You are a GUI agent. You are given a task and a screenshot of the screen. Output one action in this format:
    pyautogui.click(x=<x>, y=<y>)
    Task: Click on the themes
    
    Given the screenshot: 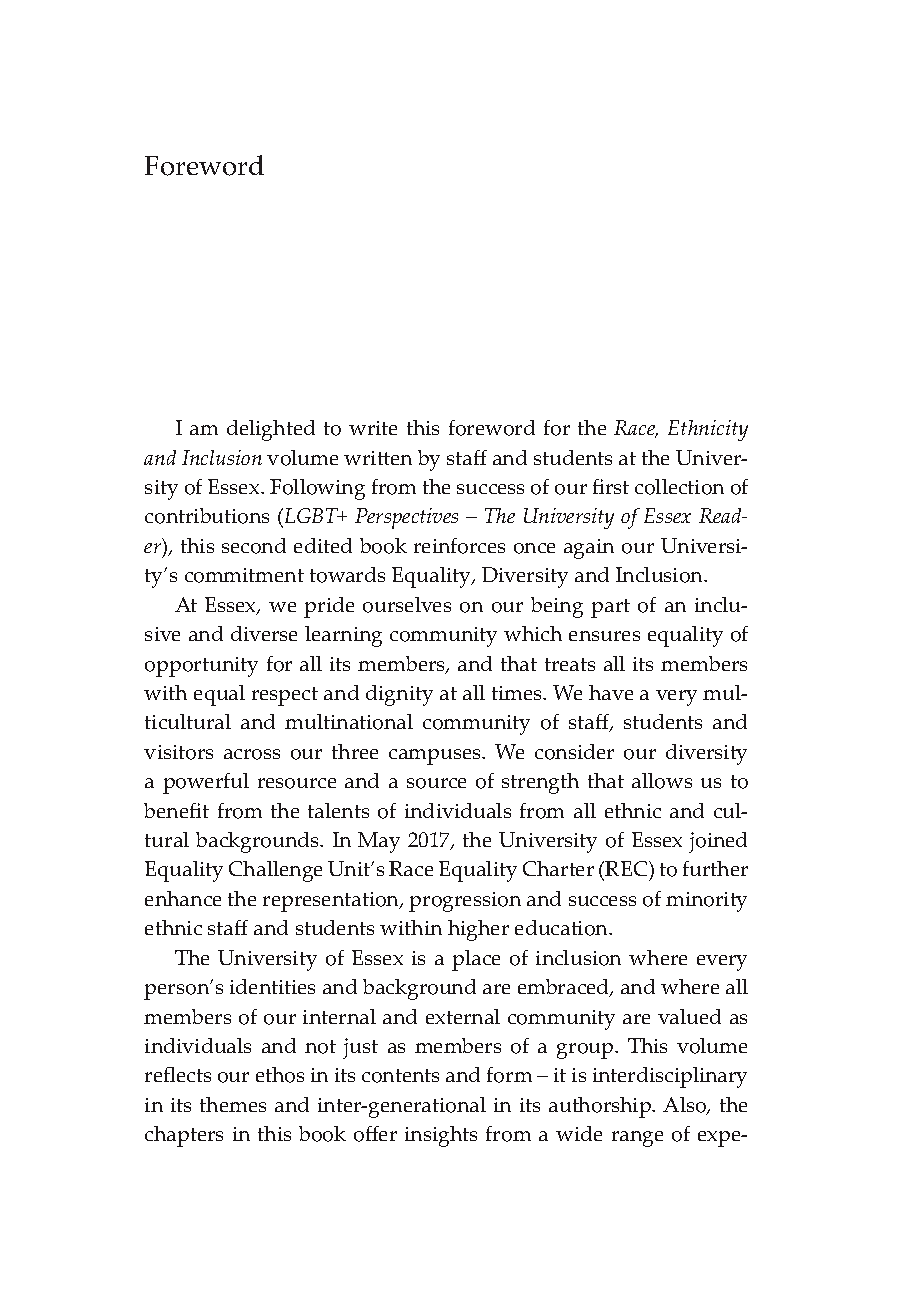 What is the action you would take?
    pyautogui.click(x=233, y=1104)
